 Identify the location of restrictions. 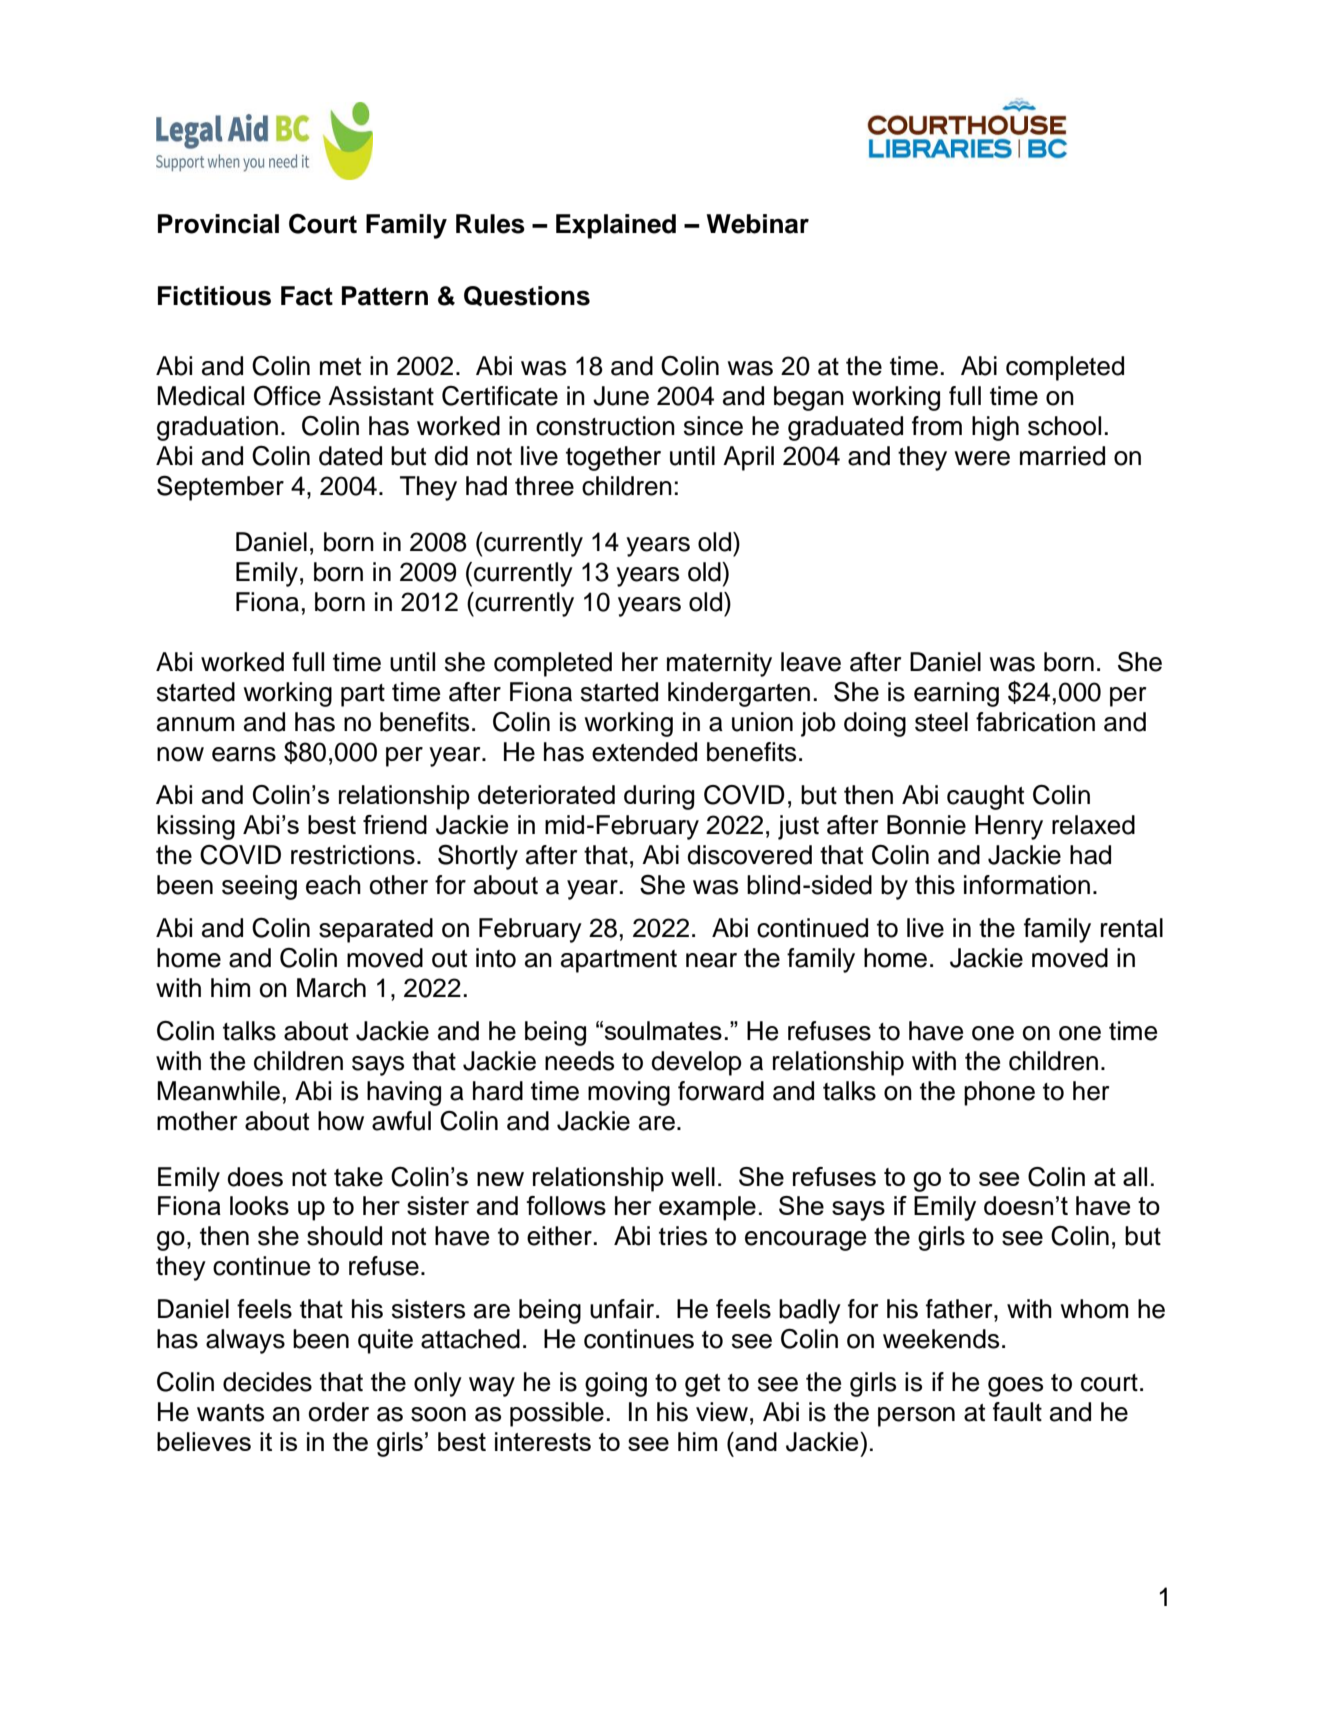
(353, 855).
